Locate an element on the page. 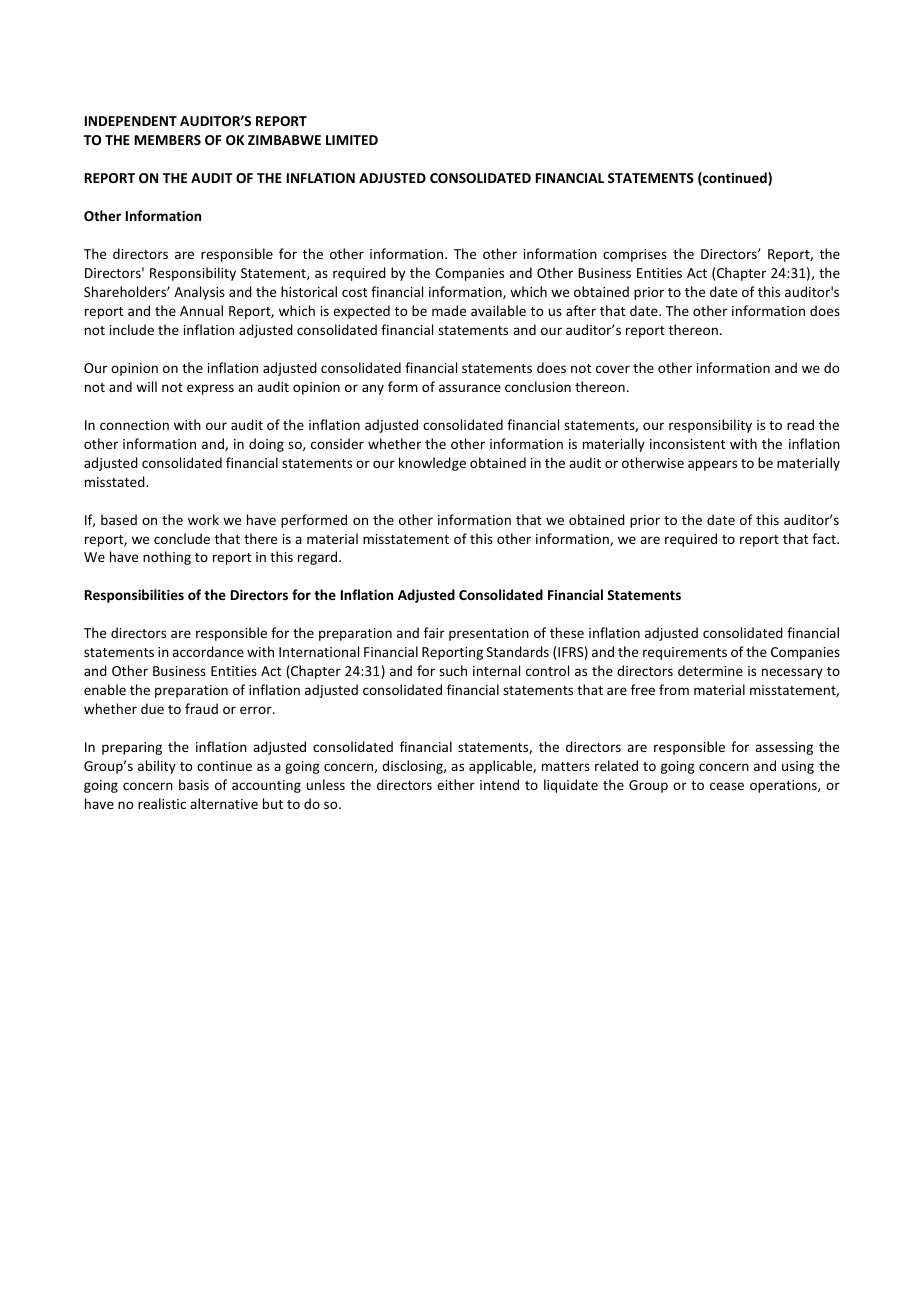 This image has height=1308, width=924. knowledge is located at coordinates (432, 464).
